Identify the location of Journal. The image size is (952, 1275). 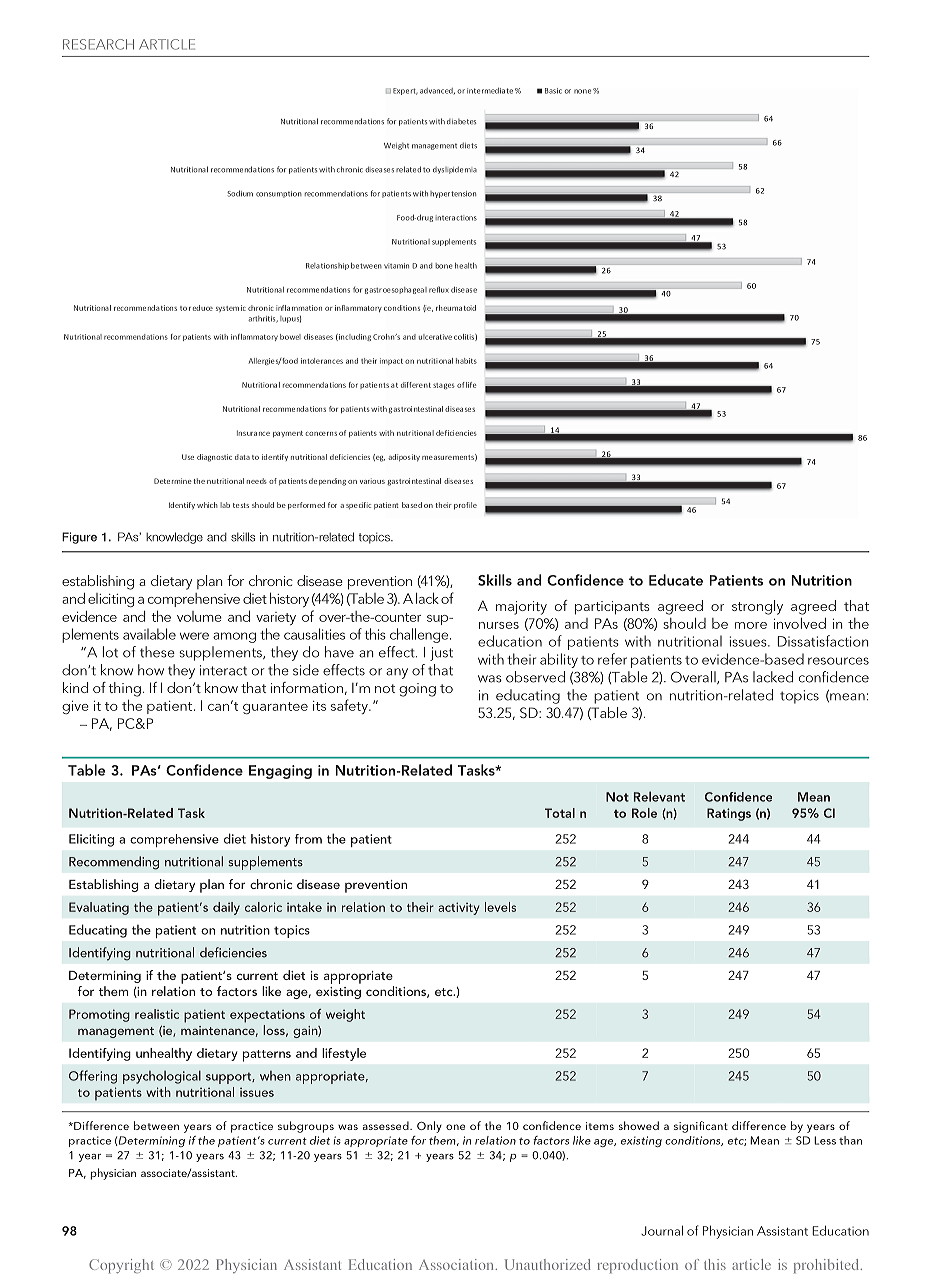
(662, 1230).
